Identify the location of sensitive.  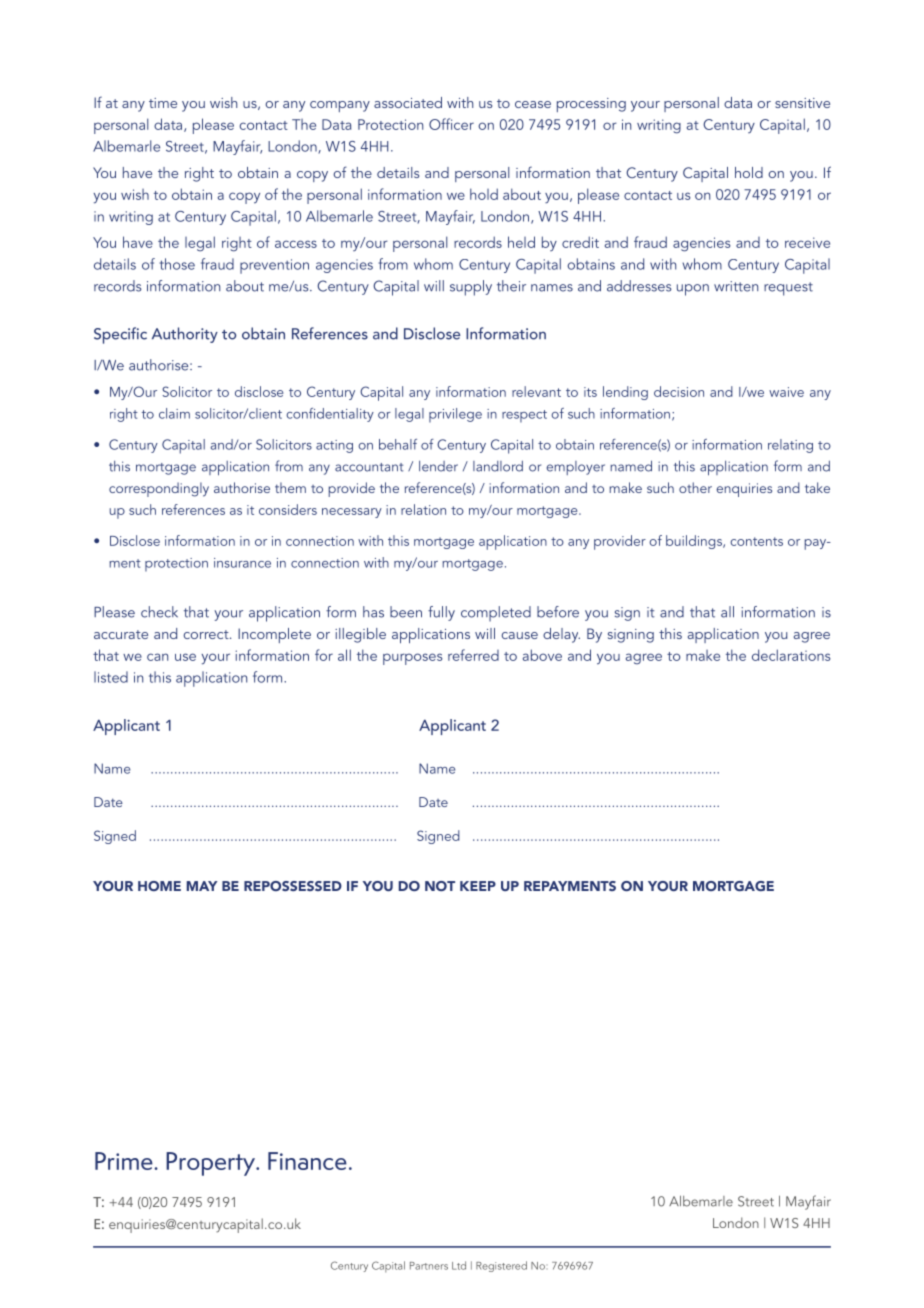
(802, 103).
